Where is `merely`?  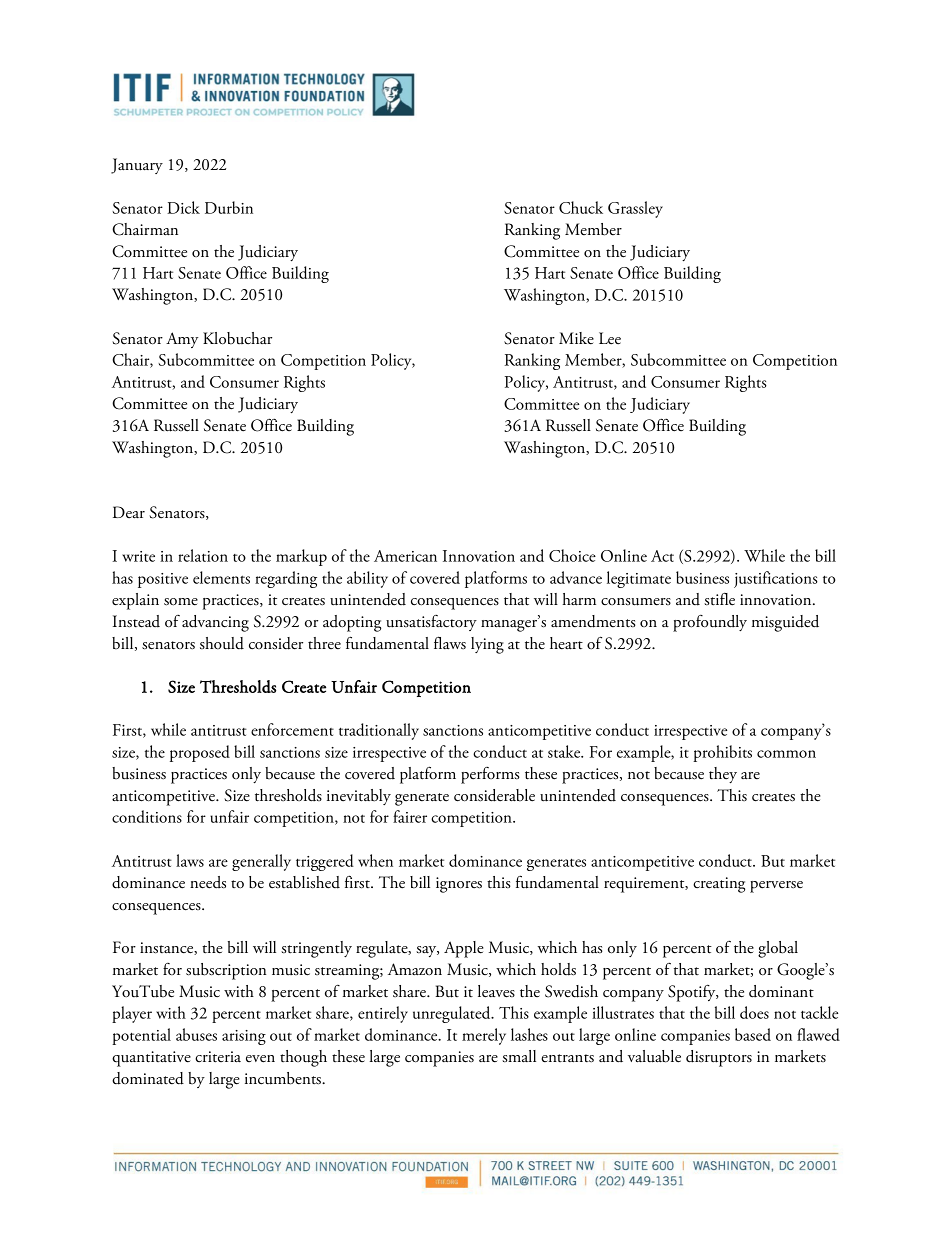 merely is located at coordinates (484, 1036).
